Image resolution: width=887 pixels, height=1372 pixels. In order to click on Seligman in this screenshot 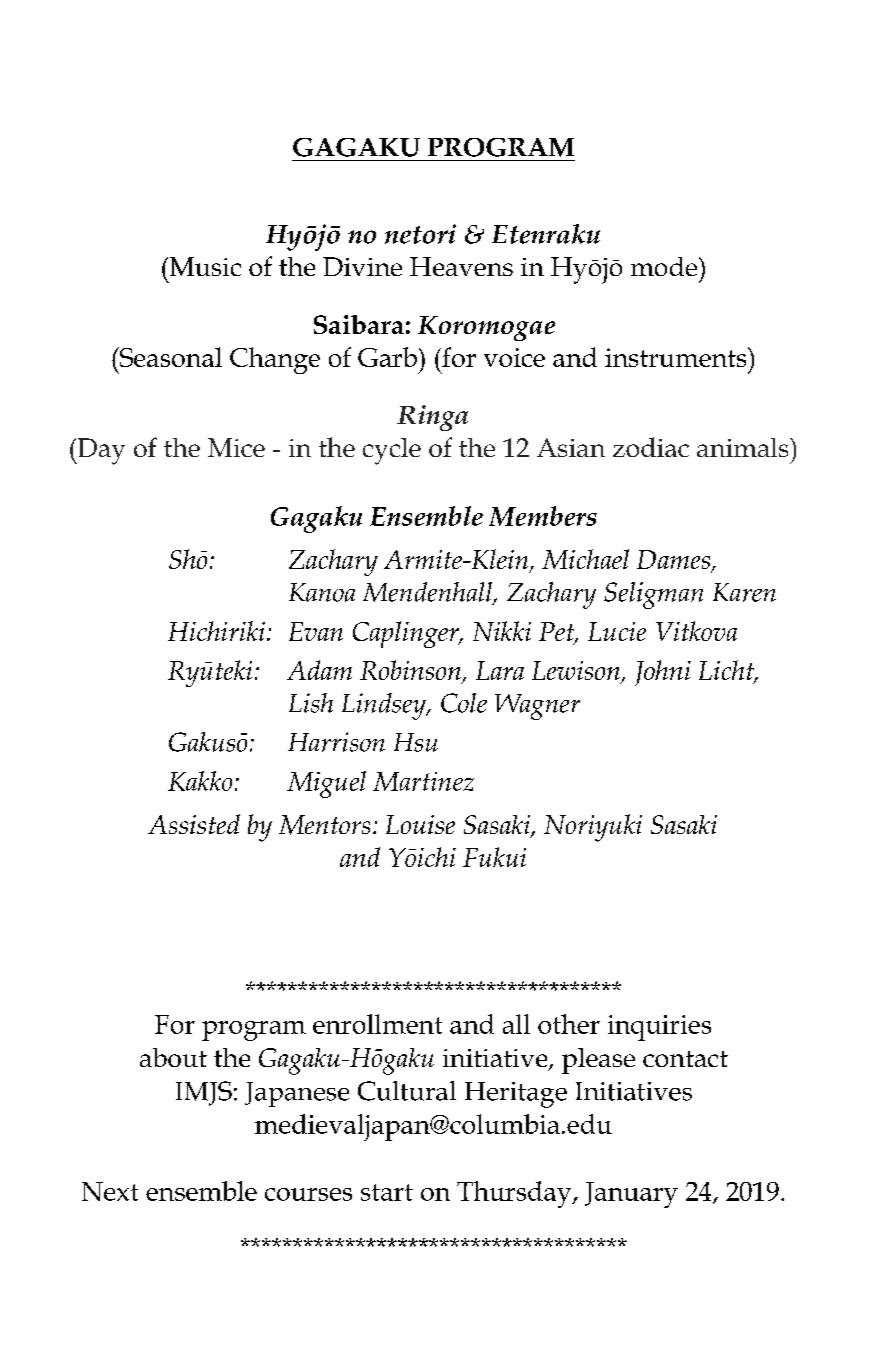, I will do `click(653, 595)`.
